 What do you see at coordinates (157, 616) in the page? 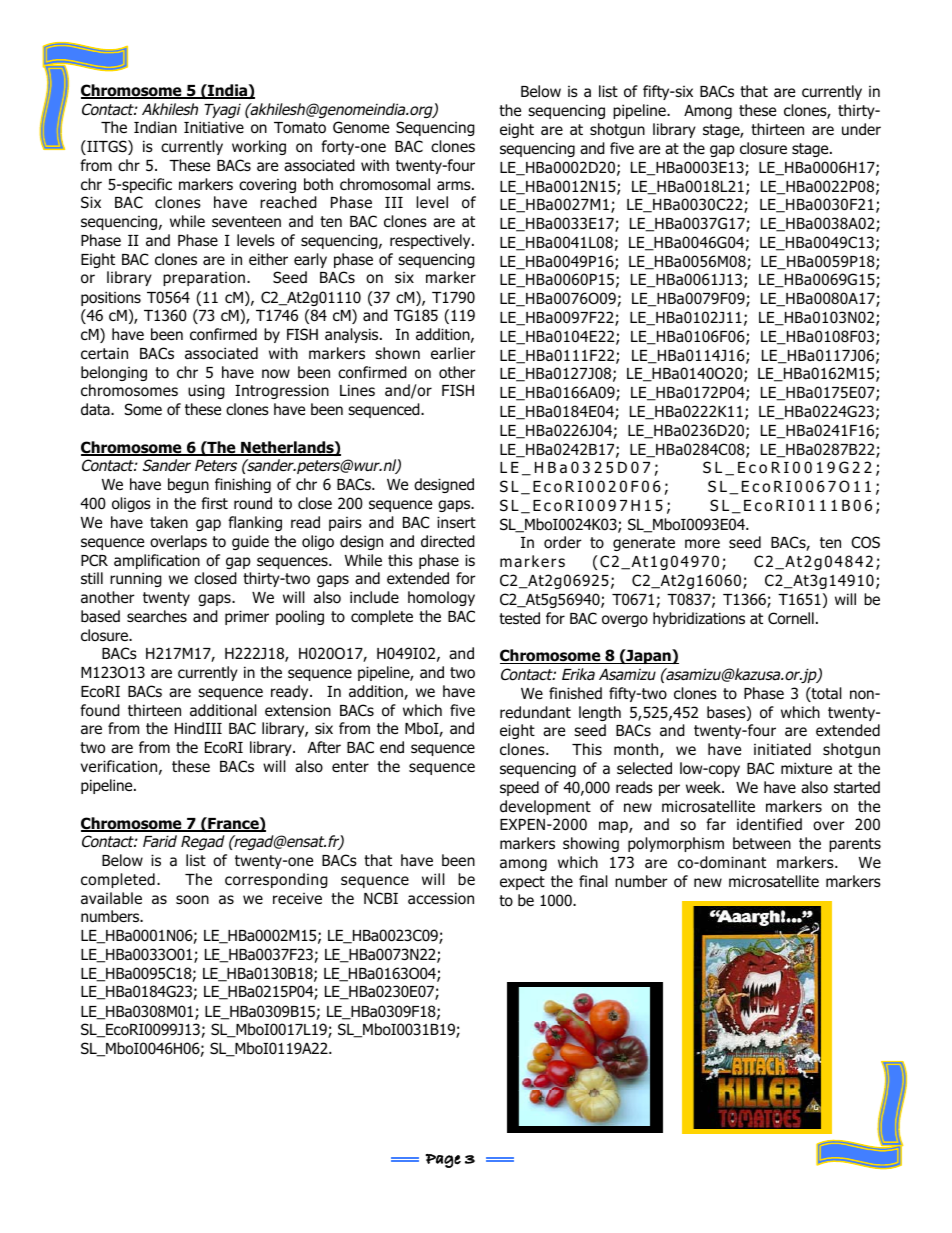
I see `searches` at bounding box center [157, 616].
